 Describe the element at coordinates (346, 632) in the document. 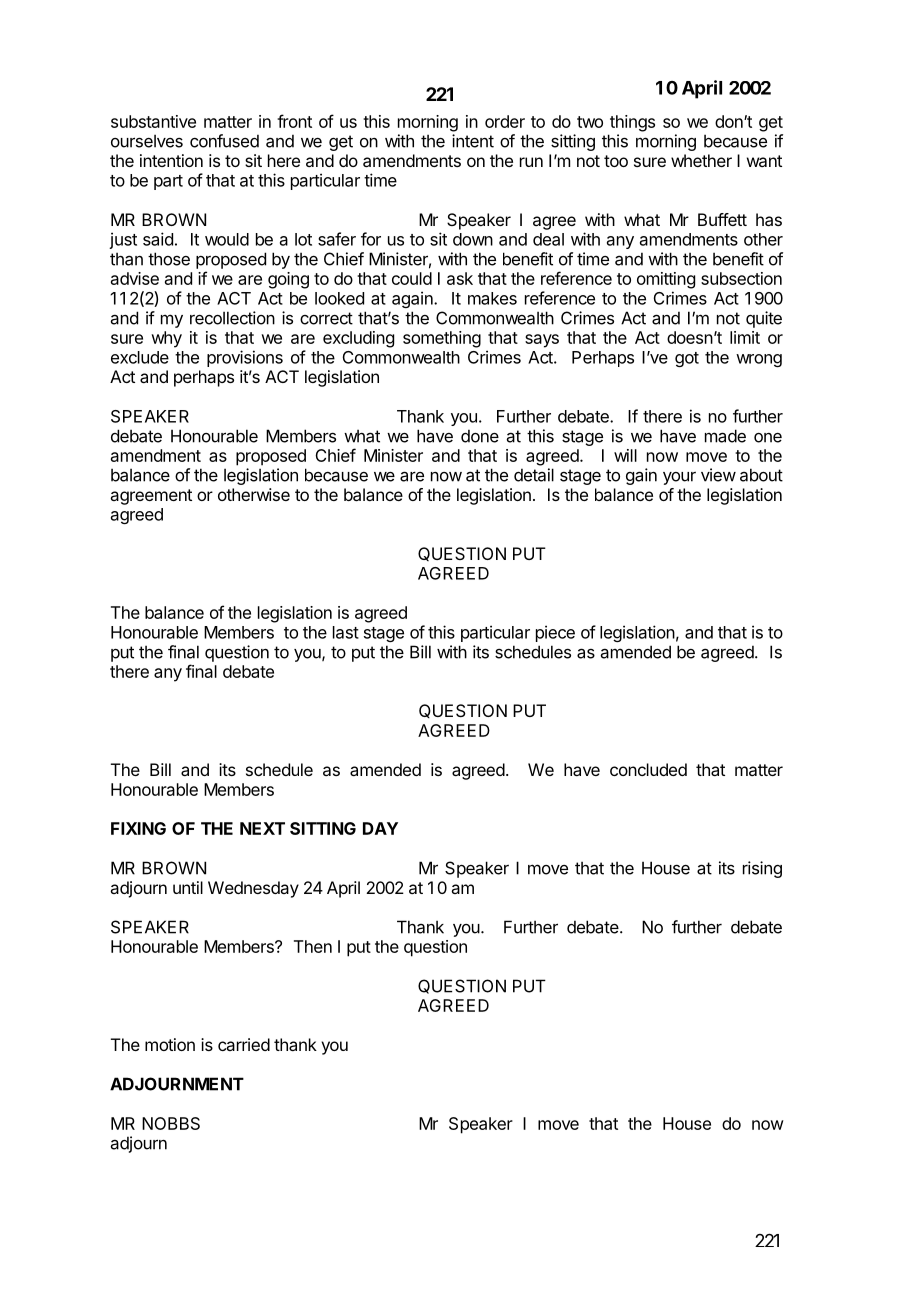

I see `last` at that location.
